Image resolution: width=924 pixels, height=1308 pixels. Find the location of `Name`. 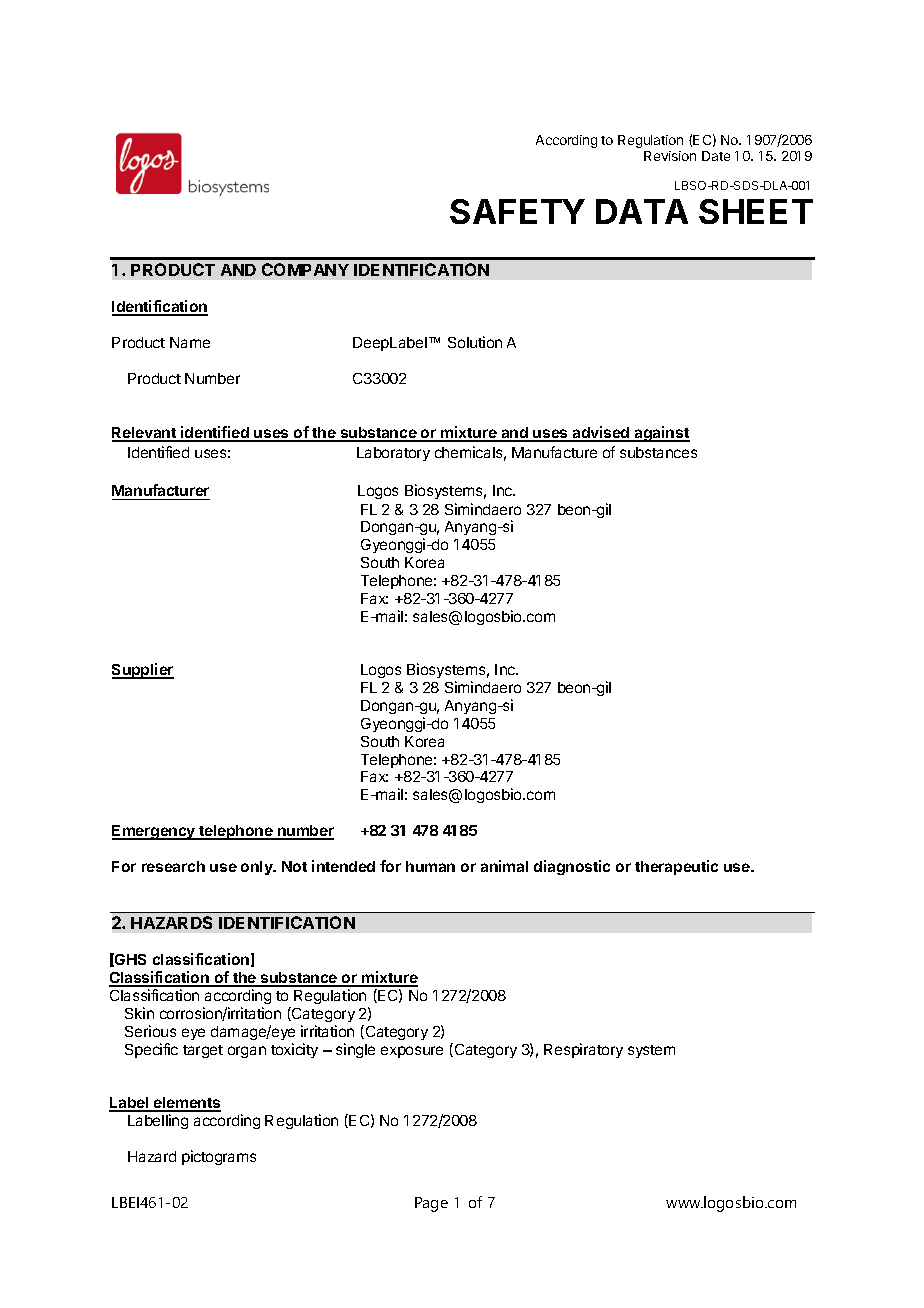

Name is located at coordinates (190, 342).
